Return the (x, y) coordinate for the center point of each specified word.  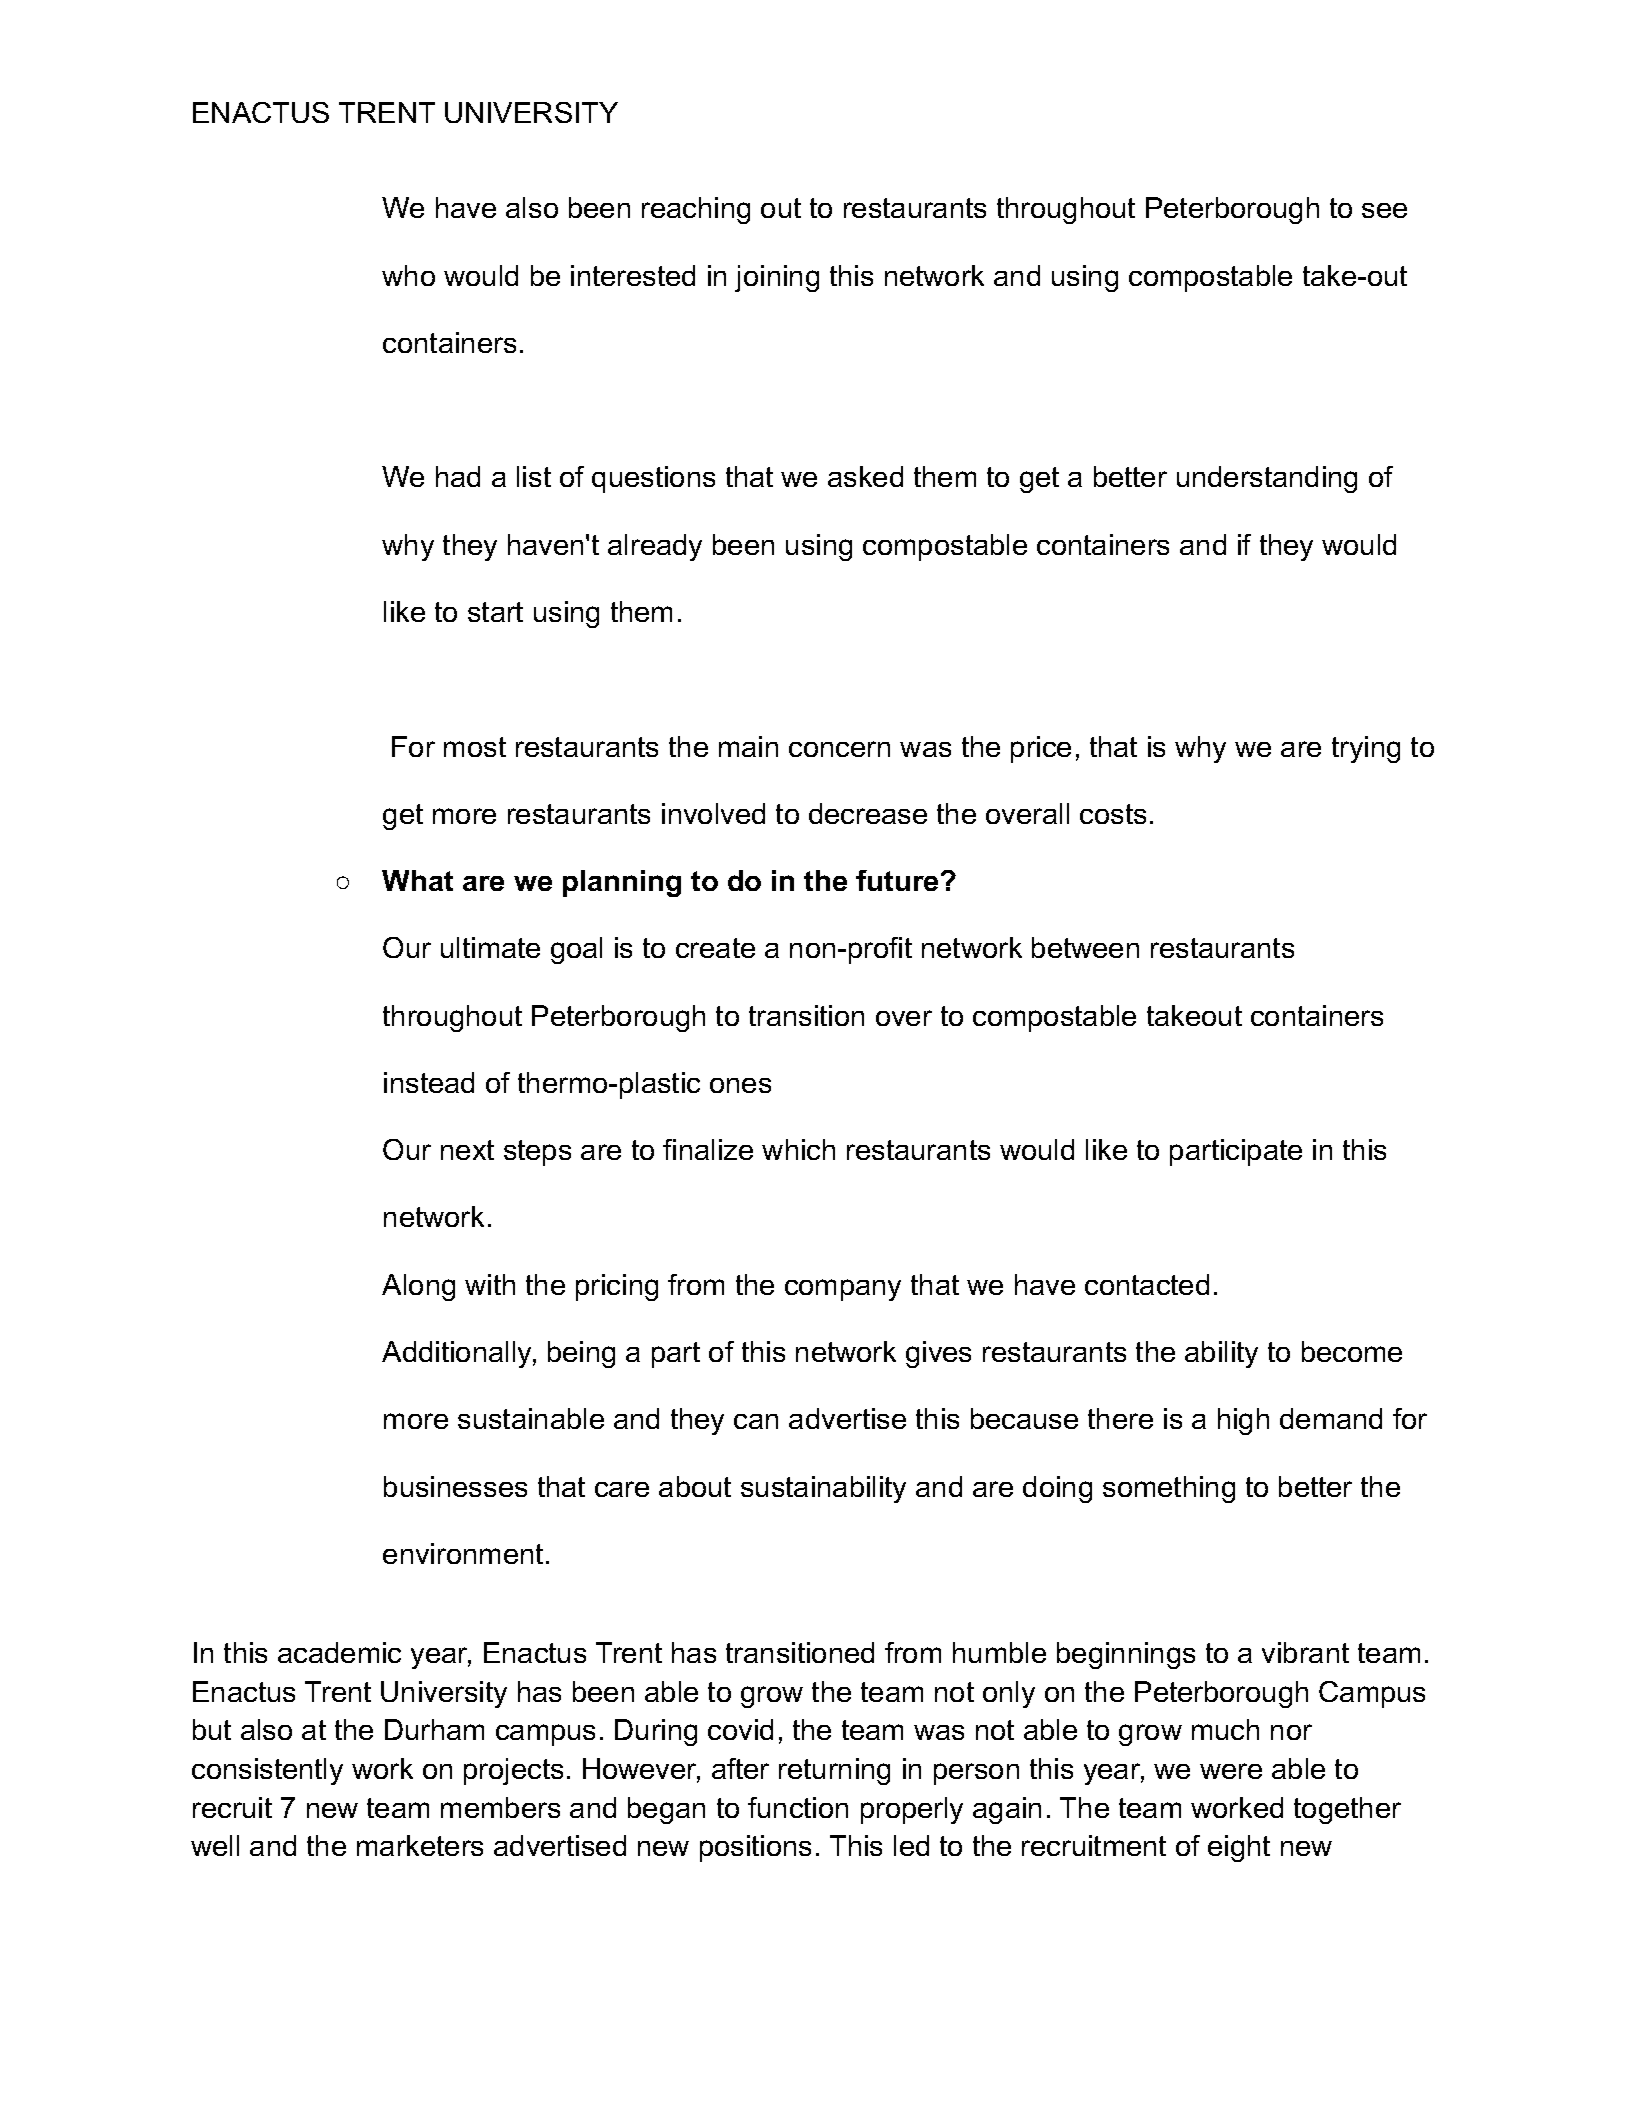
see (1384, 210)
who (408, 275)
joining (777, 278)
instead (429, 1082)
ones (740, 1085)
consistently (267, 1771)
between (1085, 947)
